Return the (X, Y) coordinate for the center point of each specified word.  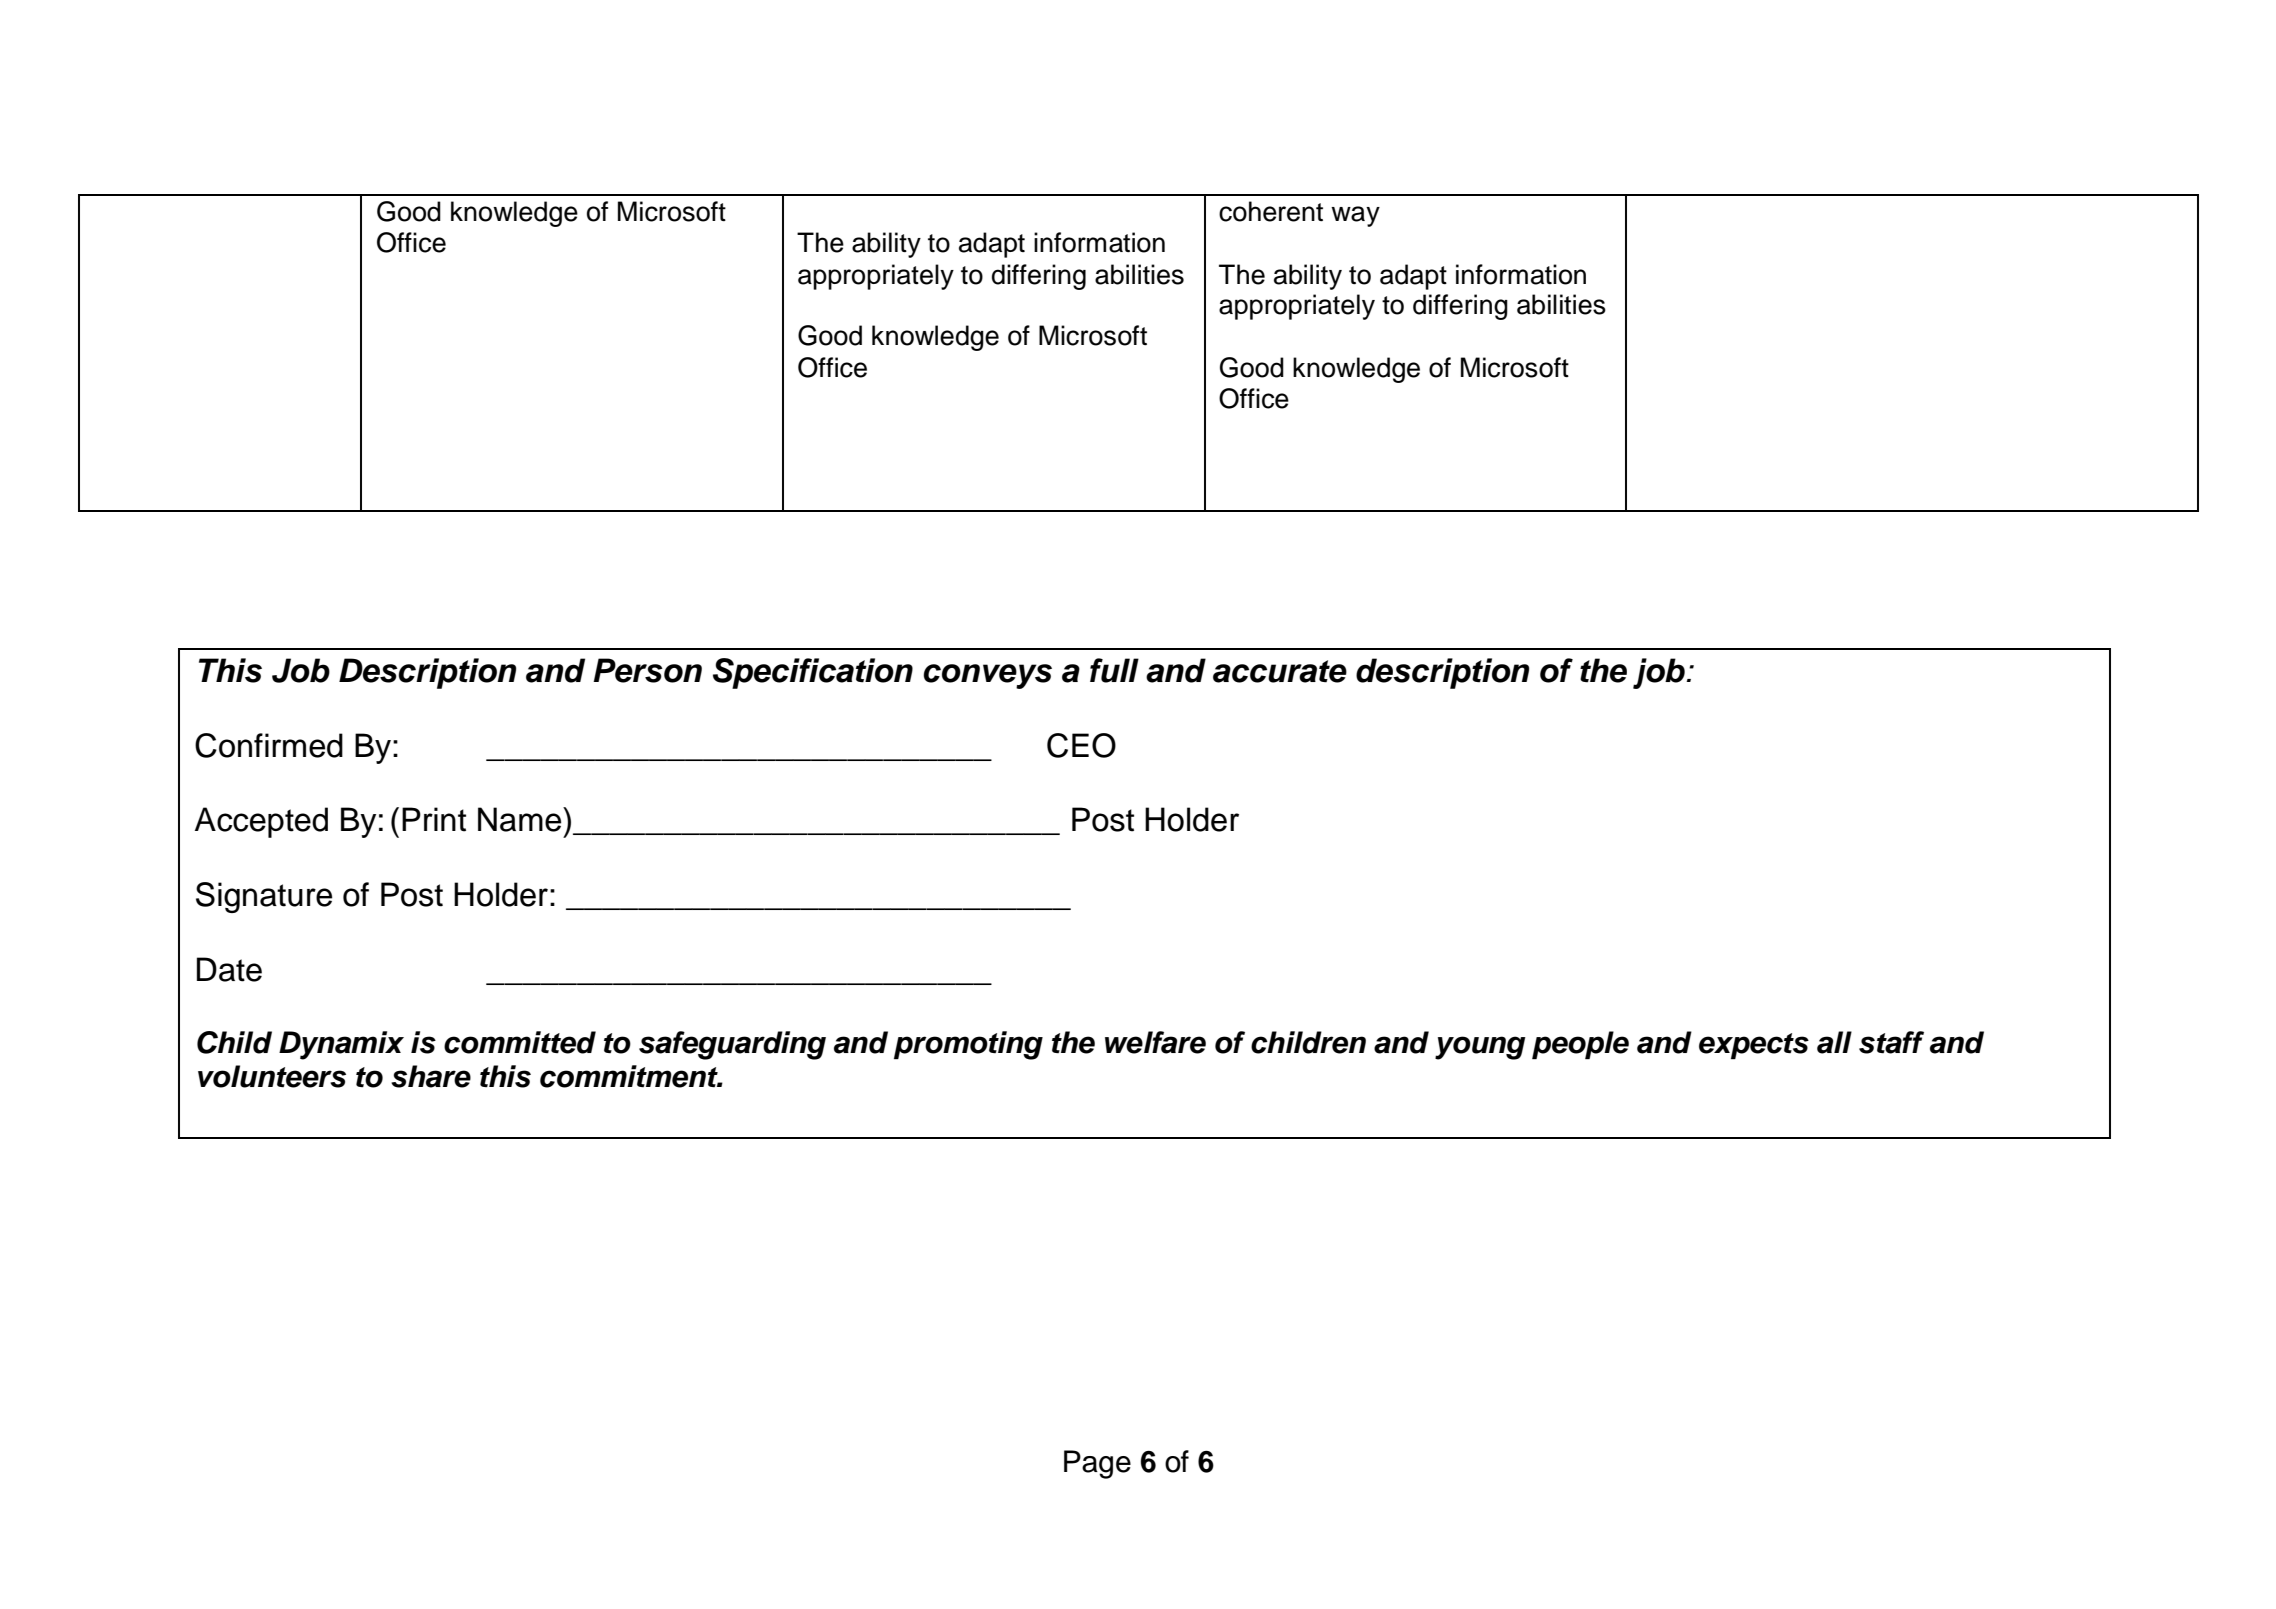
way (1355, 216)
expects (1754, 1046)
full (1114, 670)
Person (647, 670)
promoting (968, 1045)
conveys (987, 676)
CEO (1081, 745)
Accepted (261, 822)
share (431, 1076)
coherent (1271, 211)
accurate (1280, 671)
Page (1097, 1464)
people (1580, 1045)
